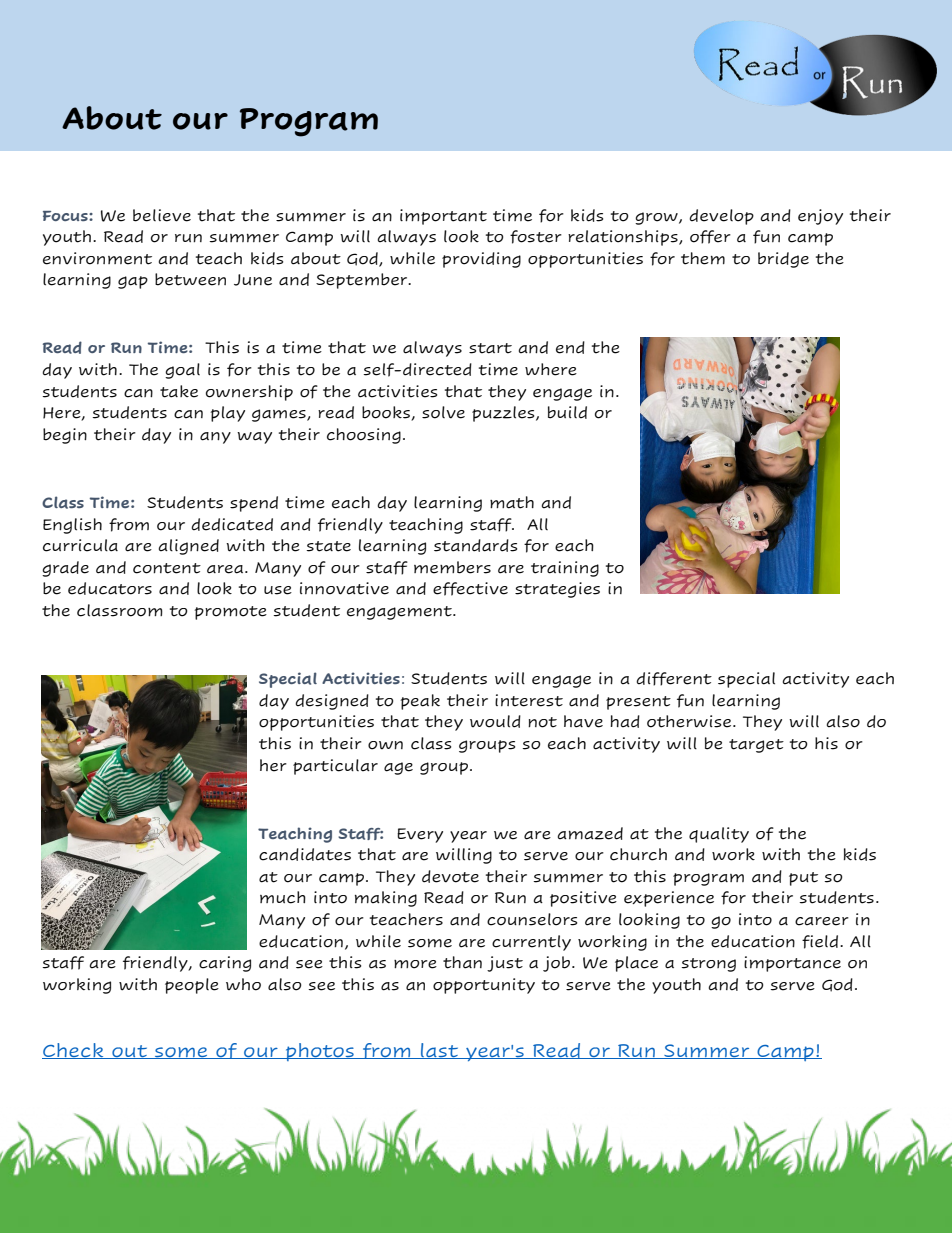 The height and width of the image is (1233, 952). I want to click on people, so click(192, 986).
